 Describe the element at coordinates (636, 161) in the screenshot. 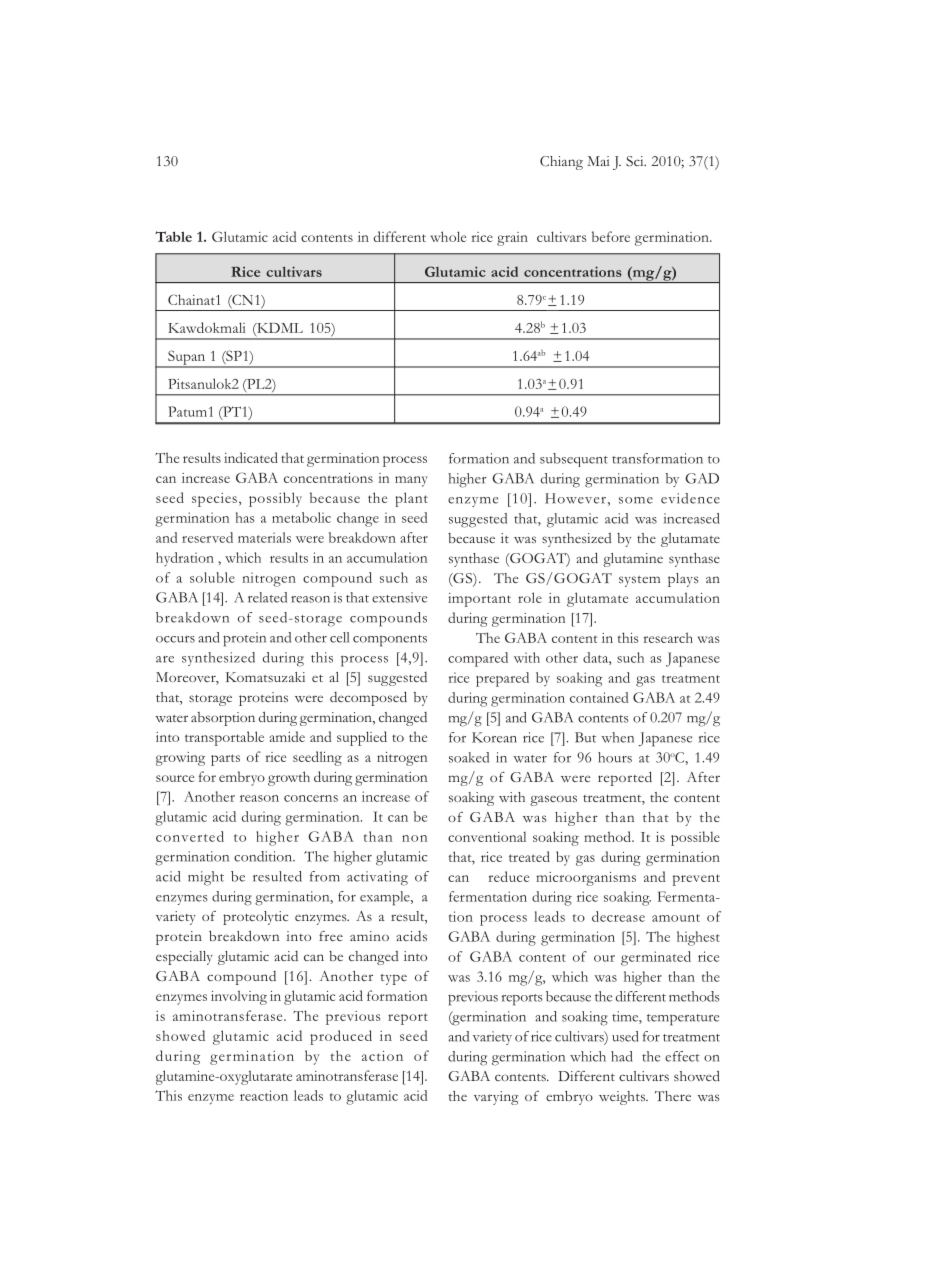

I see `Sci` at that location.
